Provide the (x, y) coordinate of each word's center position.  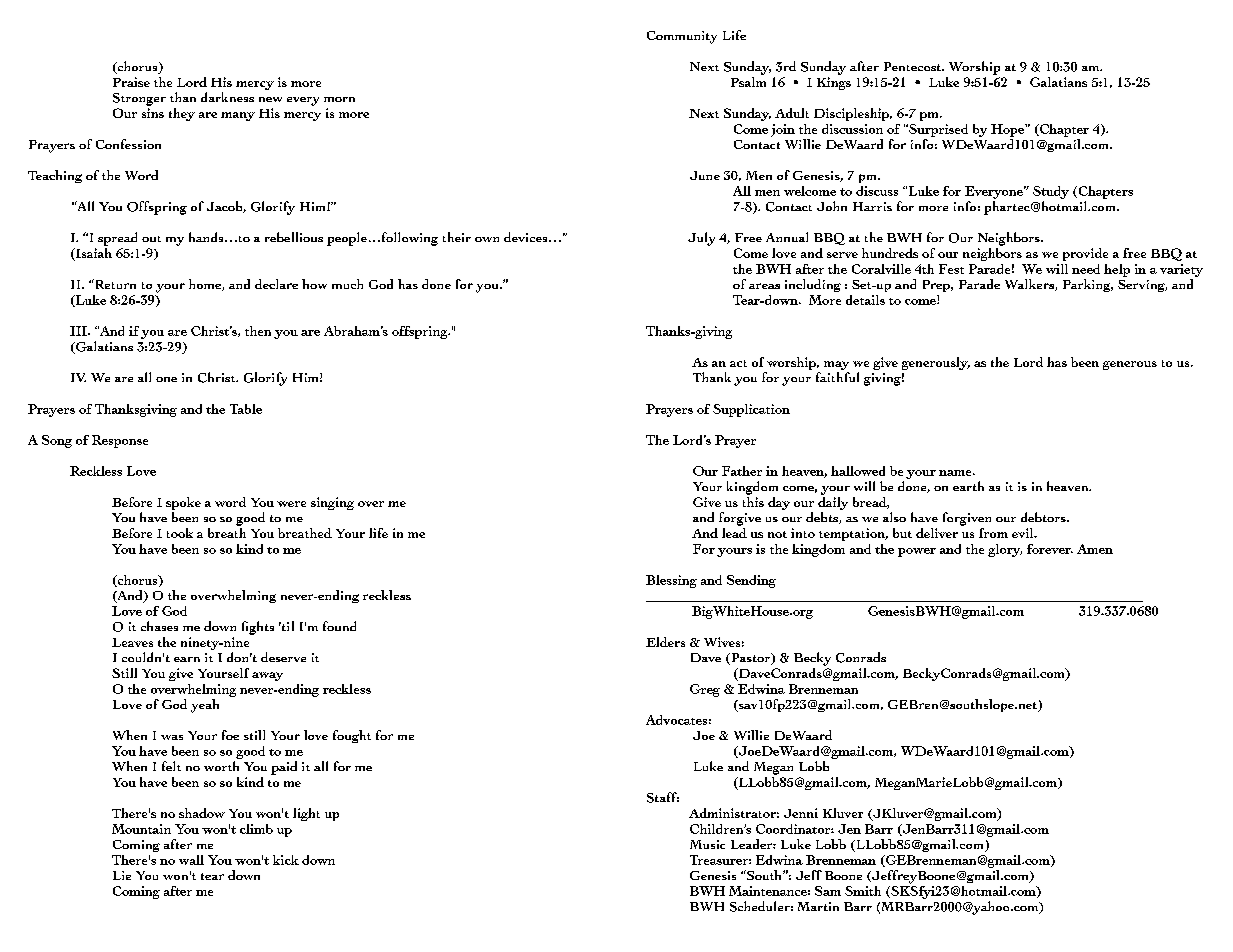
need (1086, 269)
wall (191, 860)
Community (682, 37)
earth (968, 486)
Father (742, 471)
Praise (131, 82)
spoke (183, 503)
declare (276, 284)
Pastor (751, 659)
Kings (834, 83)
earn (187, 659)
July (701, 239)
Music (707, 844)
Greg (705, 690)
